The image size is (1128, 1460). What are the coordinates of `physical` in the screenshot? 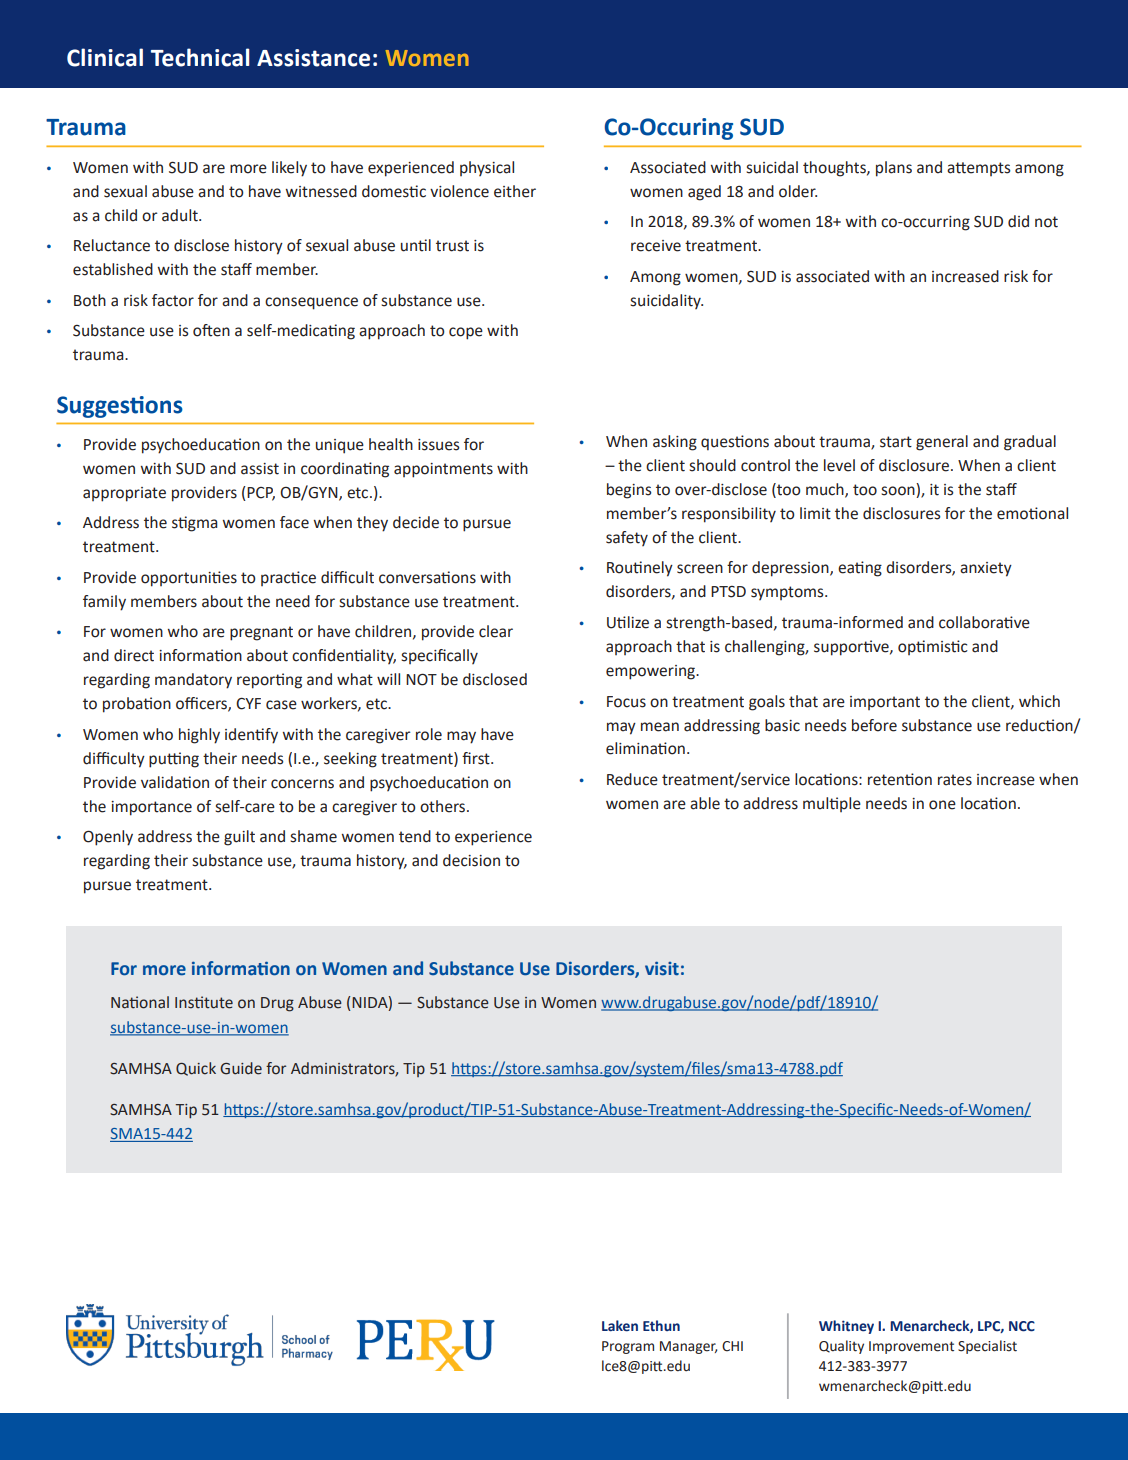 It's located at (487, 168).
